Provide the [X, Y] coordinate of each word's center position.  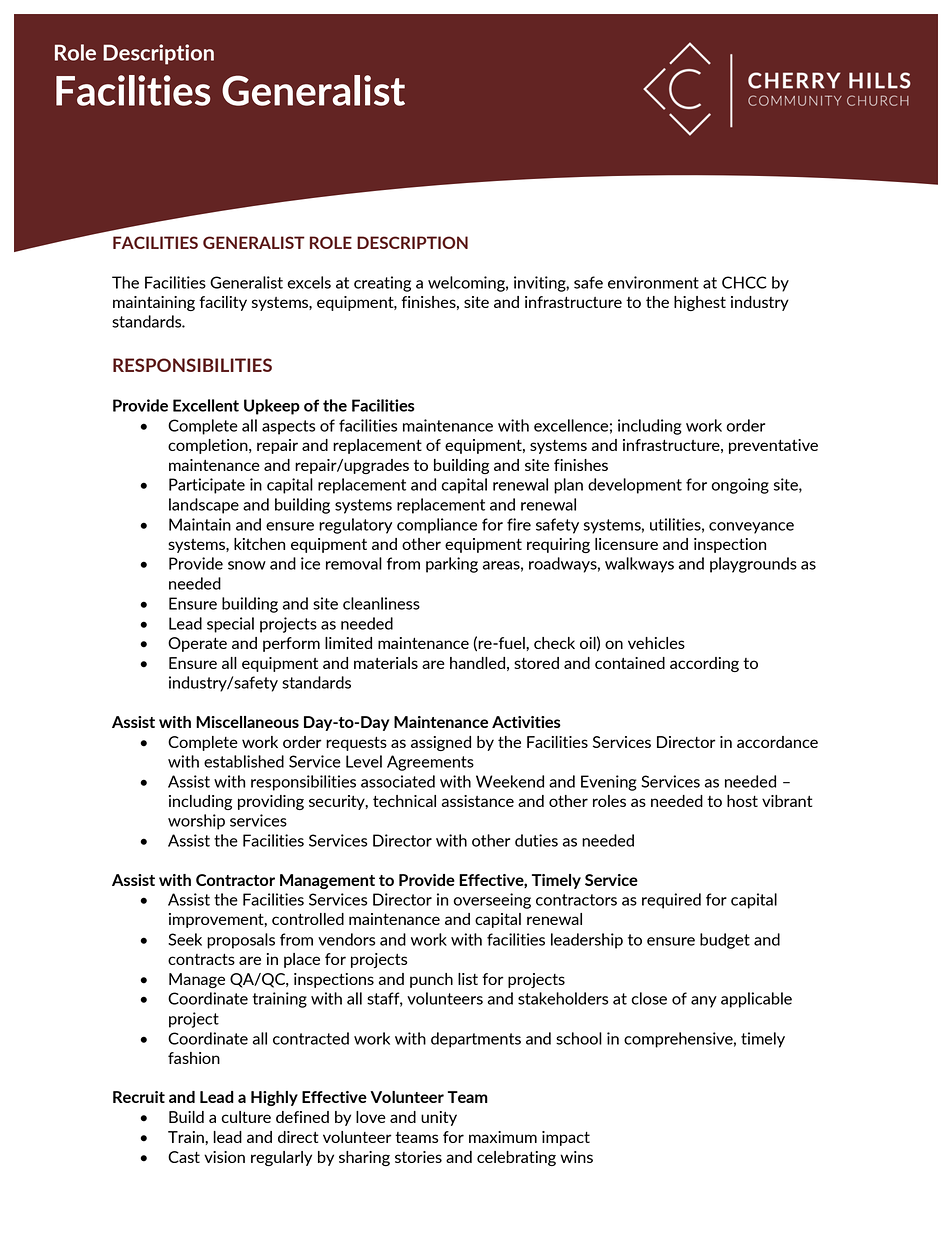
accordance [777, 742]
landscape [204, 506]
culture [246, 1117]
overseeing [492, 901]
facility [223, 303]
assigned [441, 743]
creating [382, 284]
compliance [437, 526]
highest [700, 303]
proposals [241, 941]
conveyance [751, 528]
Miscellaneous [247, 722]
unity [439, 1118]
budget [725, 941]
